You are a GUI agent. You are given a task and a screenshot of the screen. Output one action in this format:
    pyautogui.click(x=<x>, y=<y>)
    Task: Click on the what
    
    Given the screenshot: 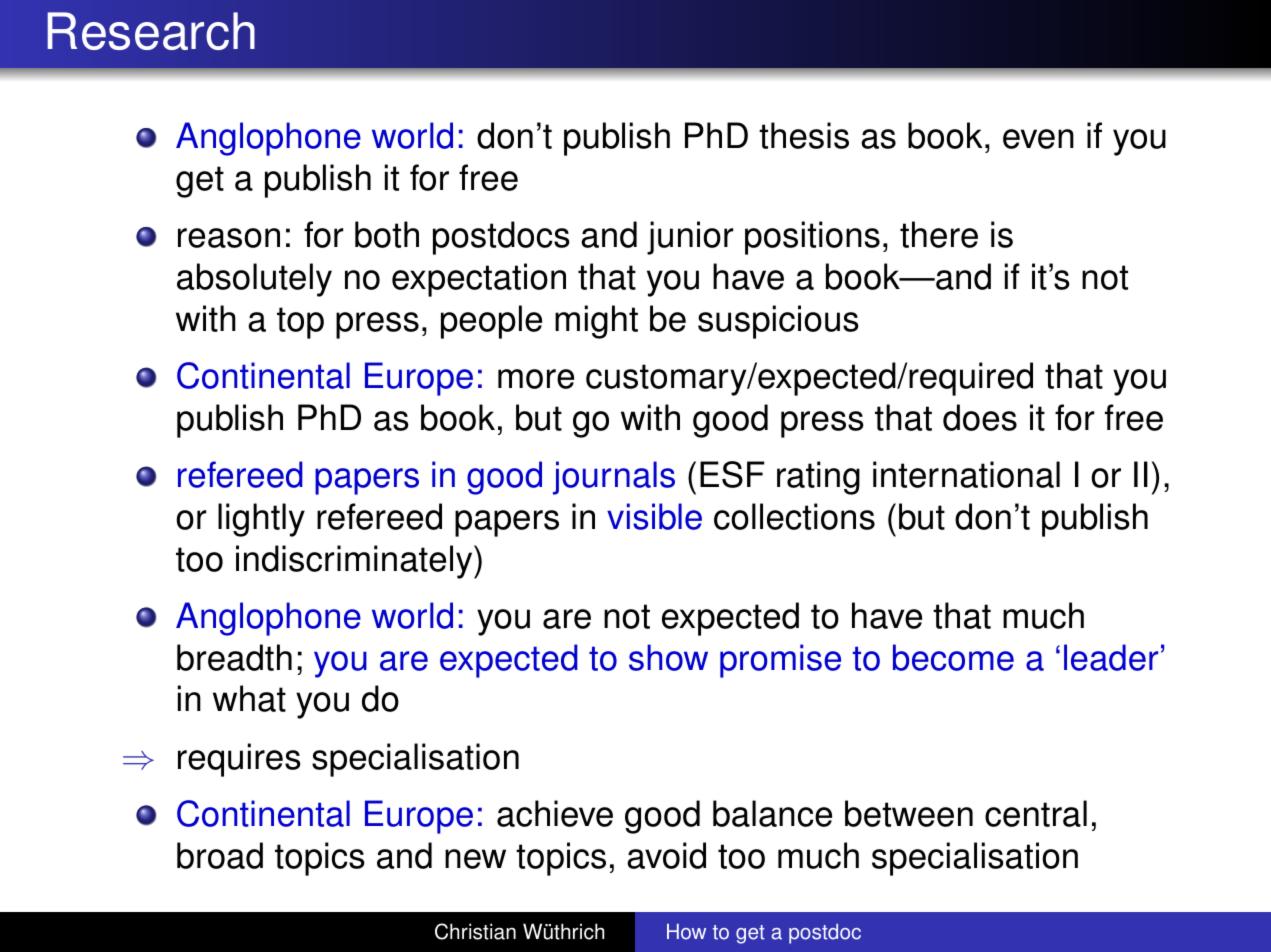 What is the action you would take?
    pyautogui.click(x=249, y=698)
